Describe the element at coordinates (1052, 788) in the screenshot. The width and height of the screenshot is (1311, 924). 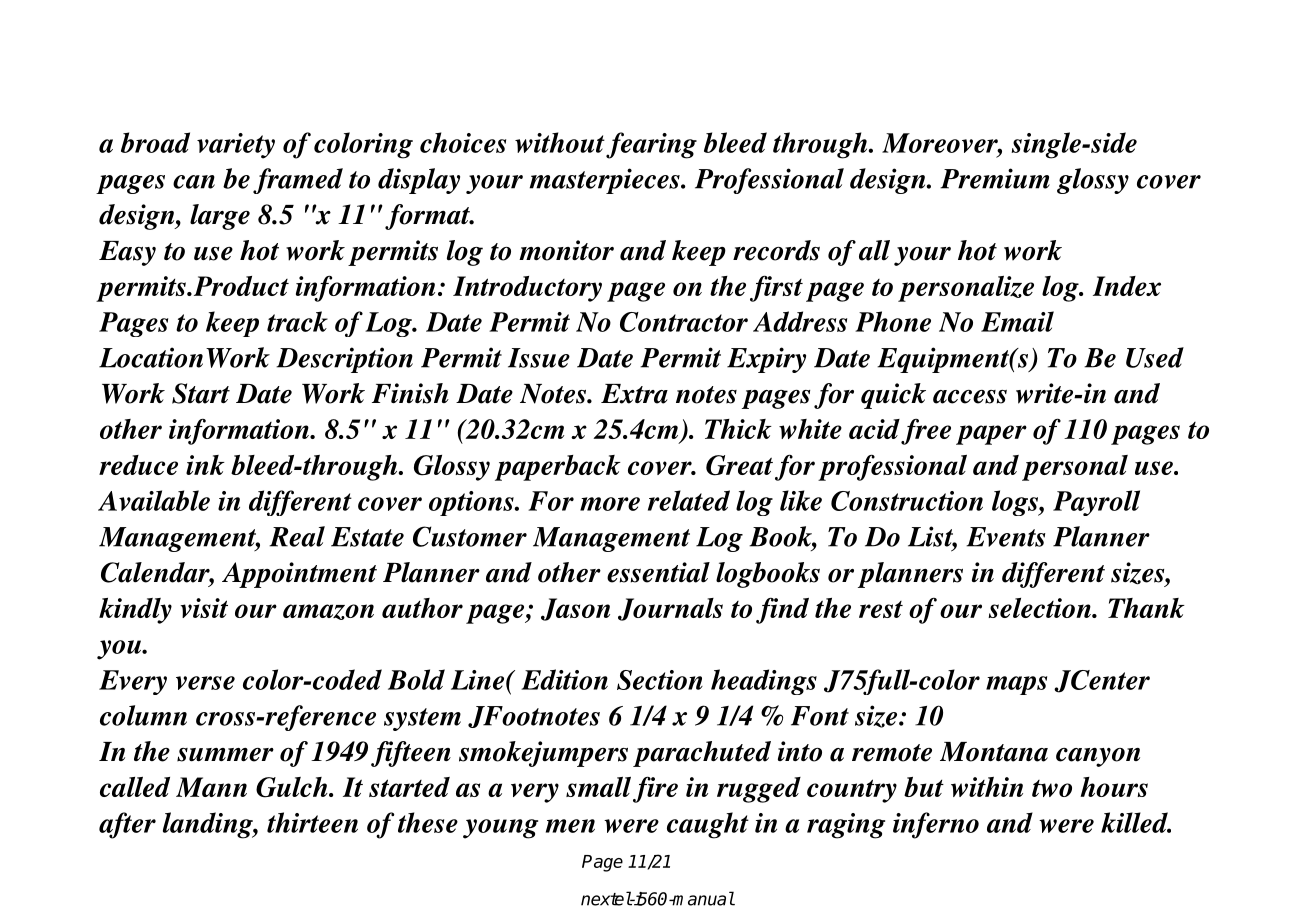
I see `two` at that location.
